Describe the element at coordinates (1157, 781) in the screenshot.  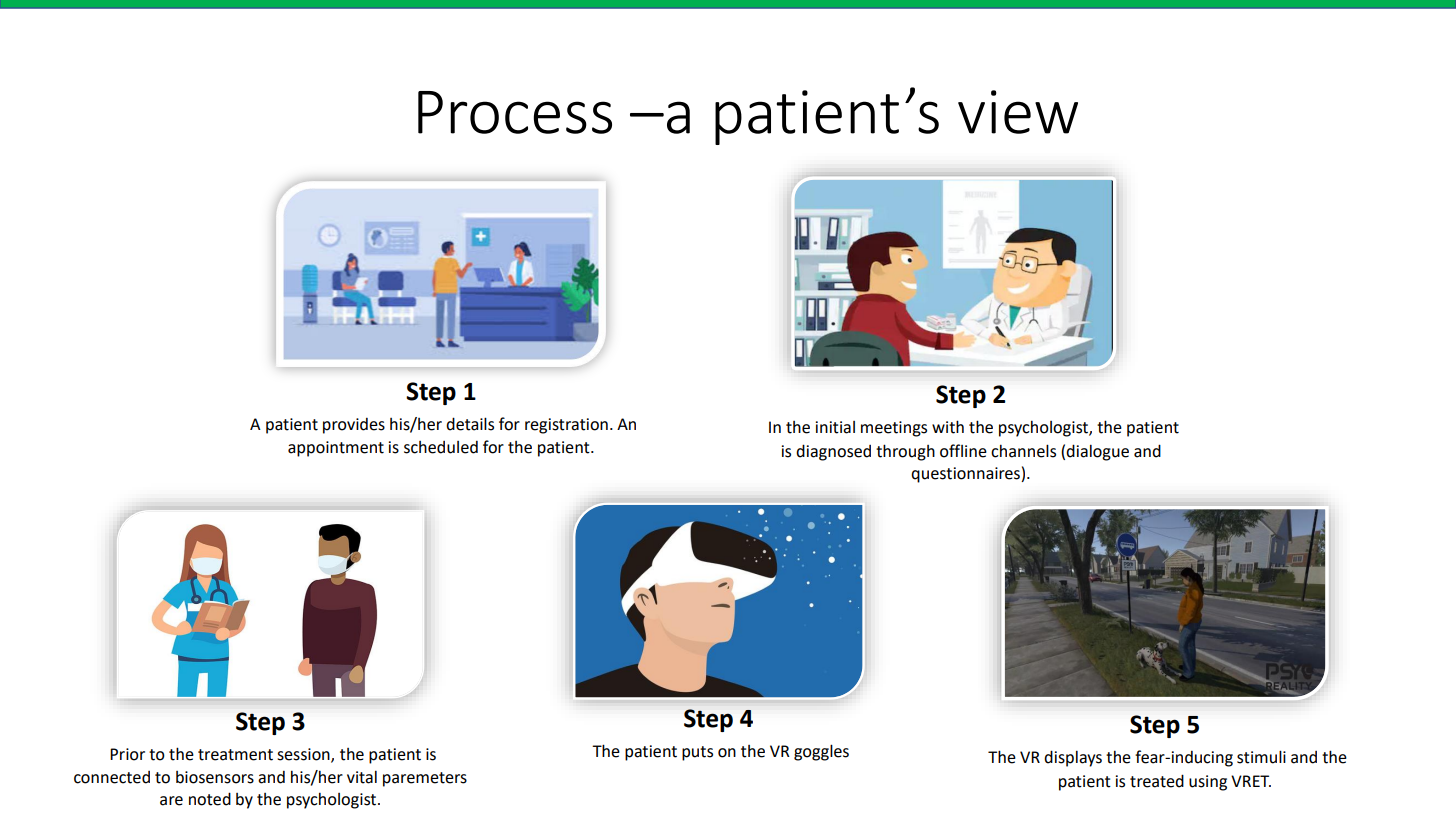
I see `treated` at that location.
